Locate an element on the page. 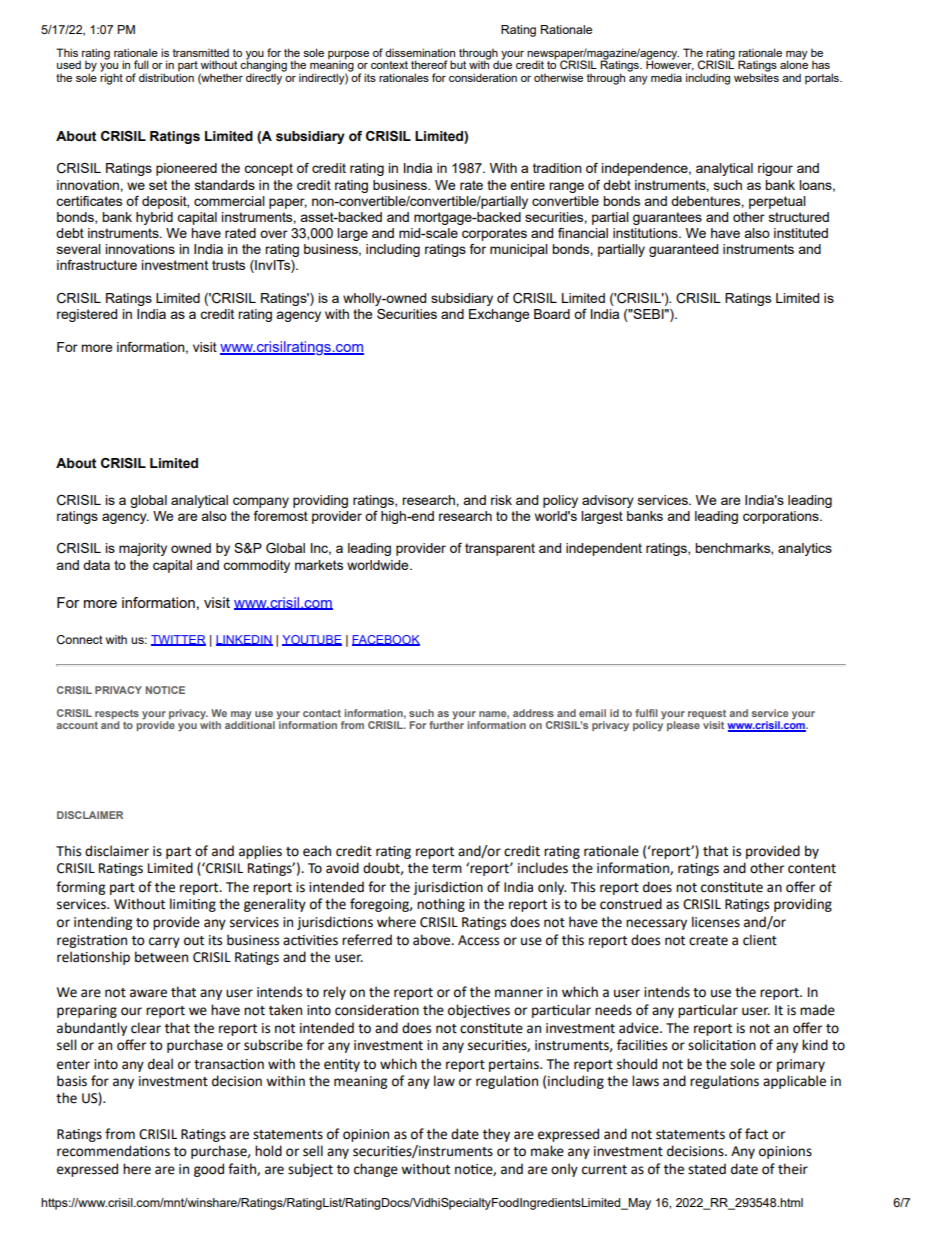 The height and width of the page is (1233, 952). websites is located at coordinates (756, 76).
